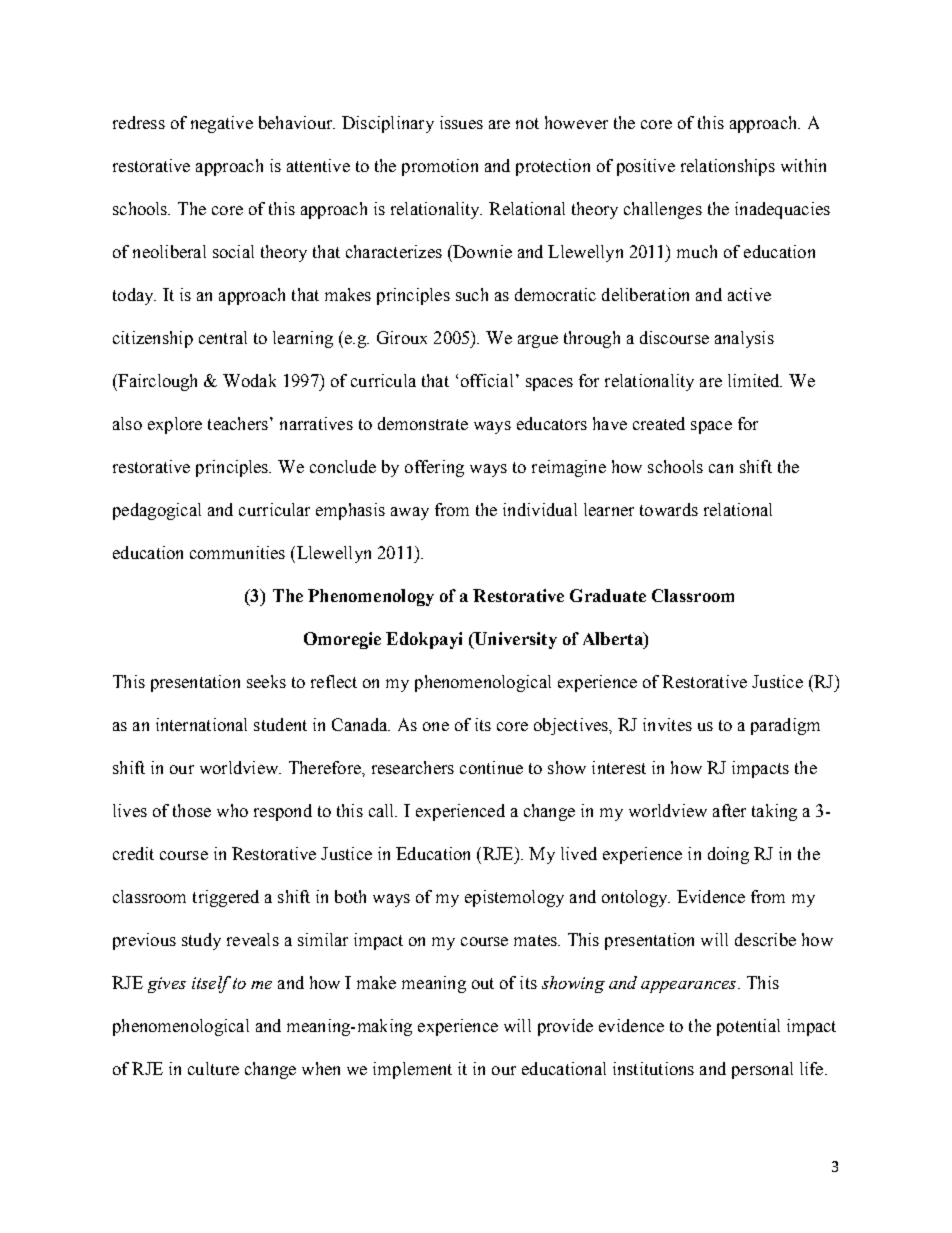  I want to click on relationships, so click(728, 167).
